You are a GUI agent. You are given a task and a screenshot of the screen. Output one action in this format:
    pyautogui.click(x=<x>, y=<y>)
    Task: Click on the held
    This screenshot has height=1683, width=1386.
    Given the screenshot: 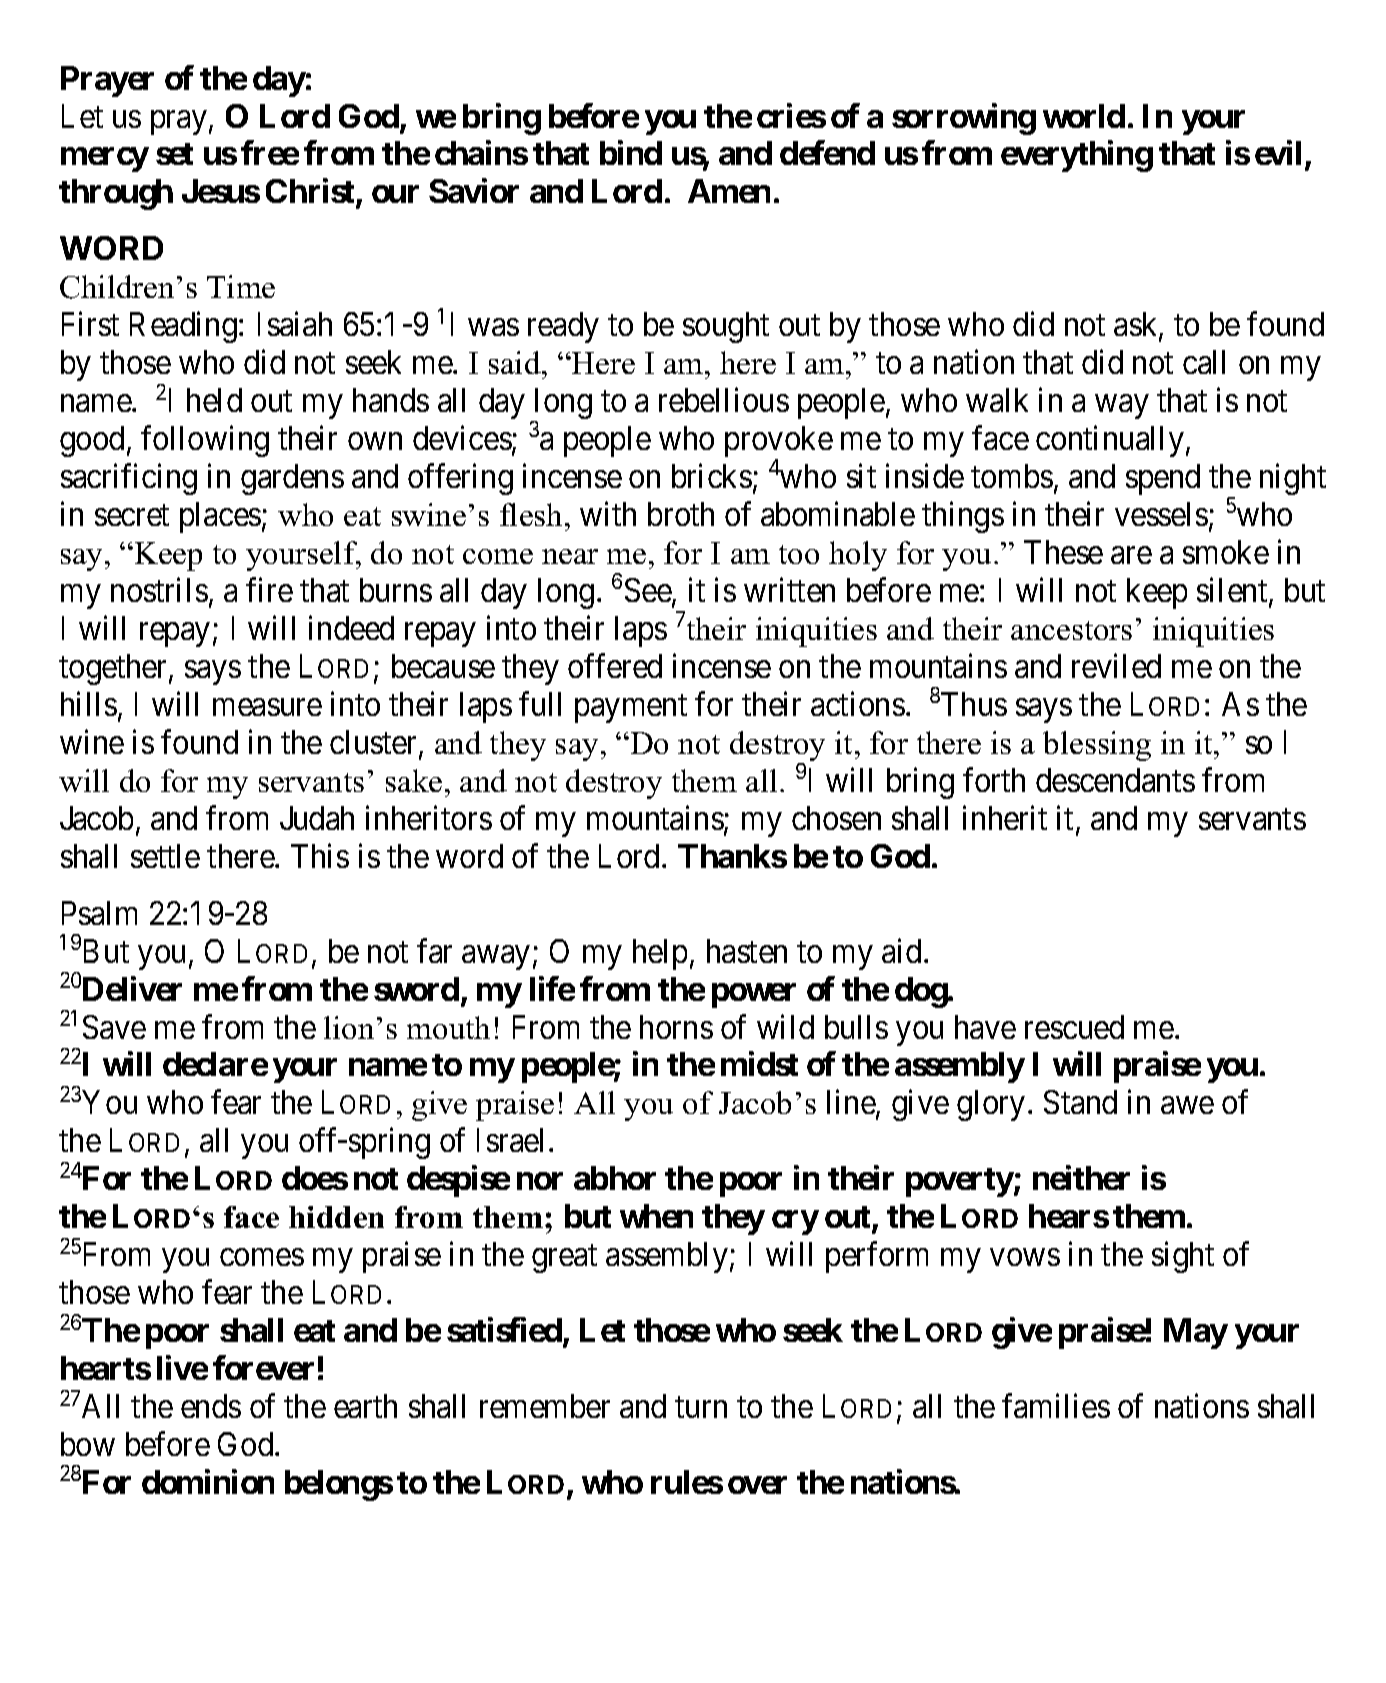 What is the action you would take?
    pyautogui.click(x=214, y=400)
